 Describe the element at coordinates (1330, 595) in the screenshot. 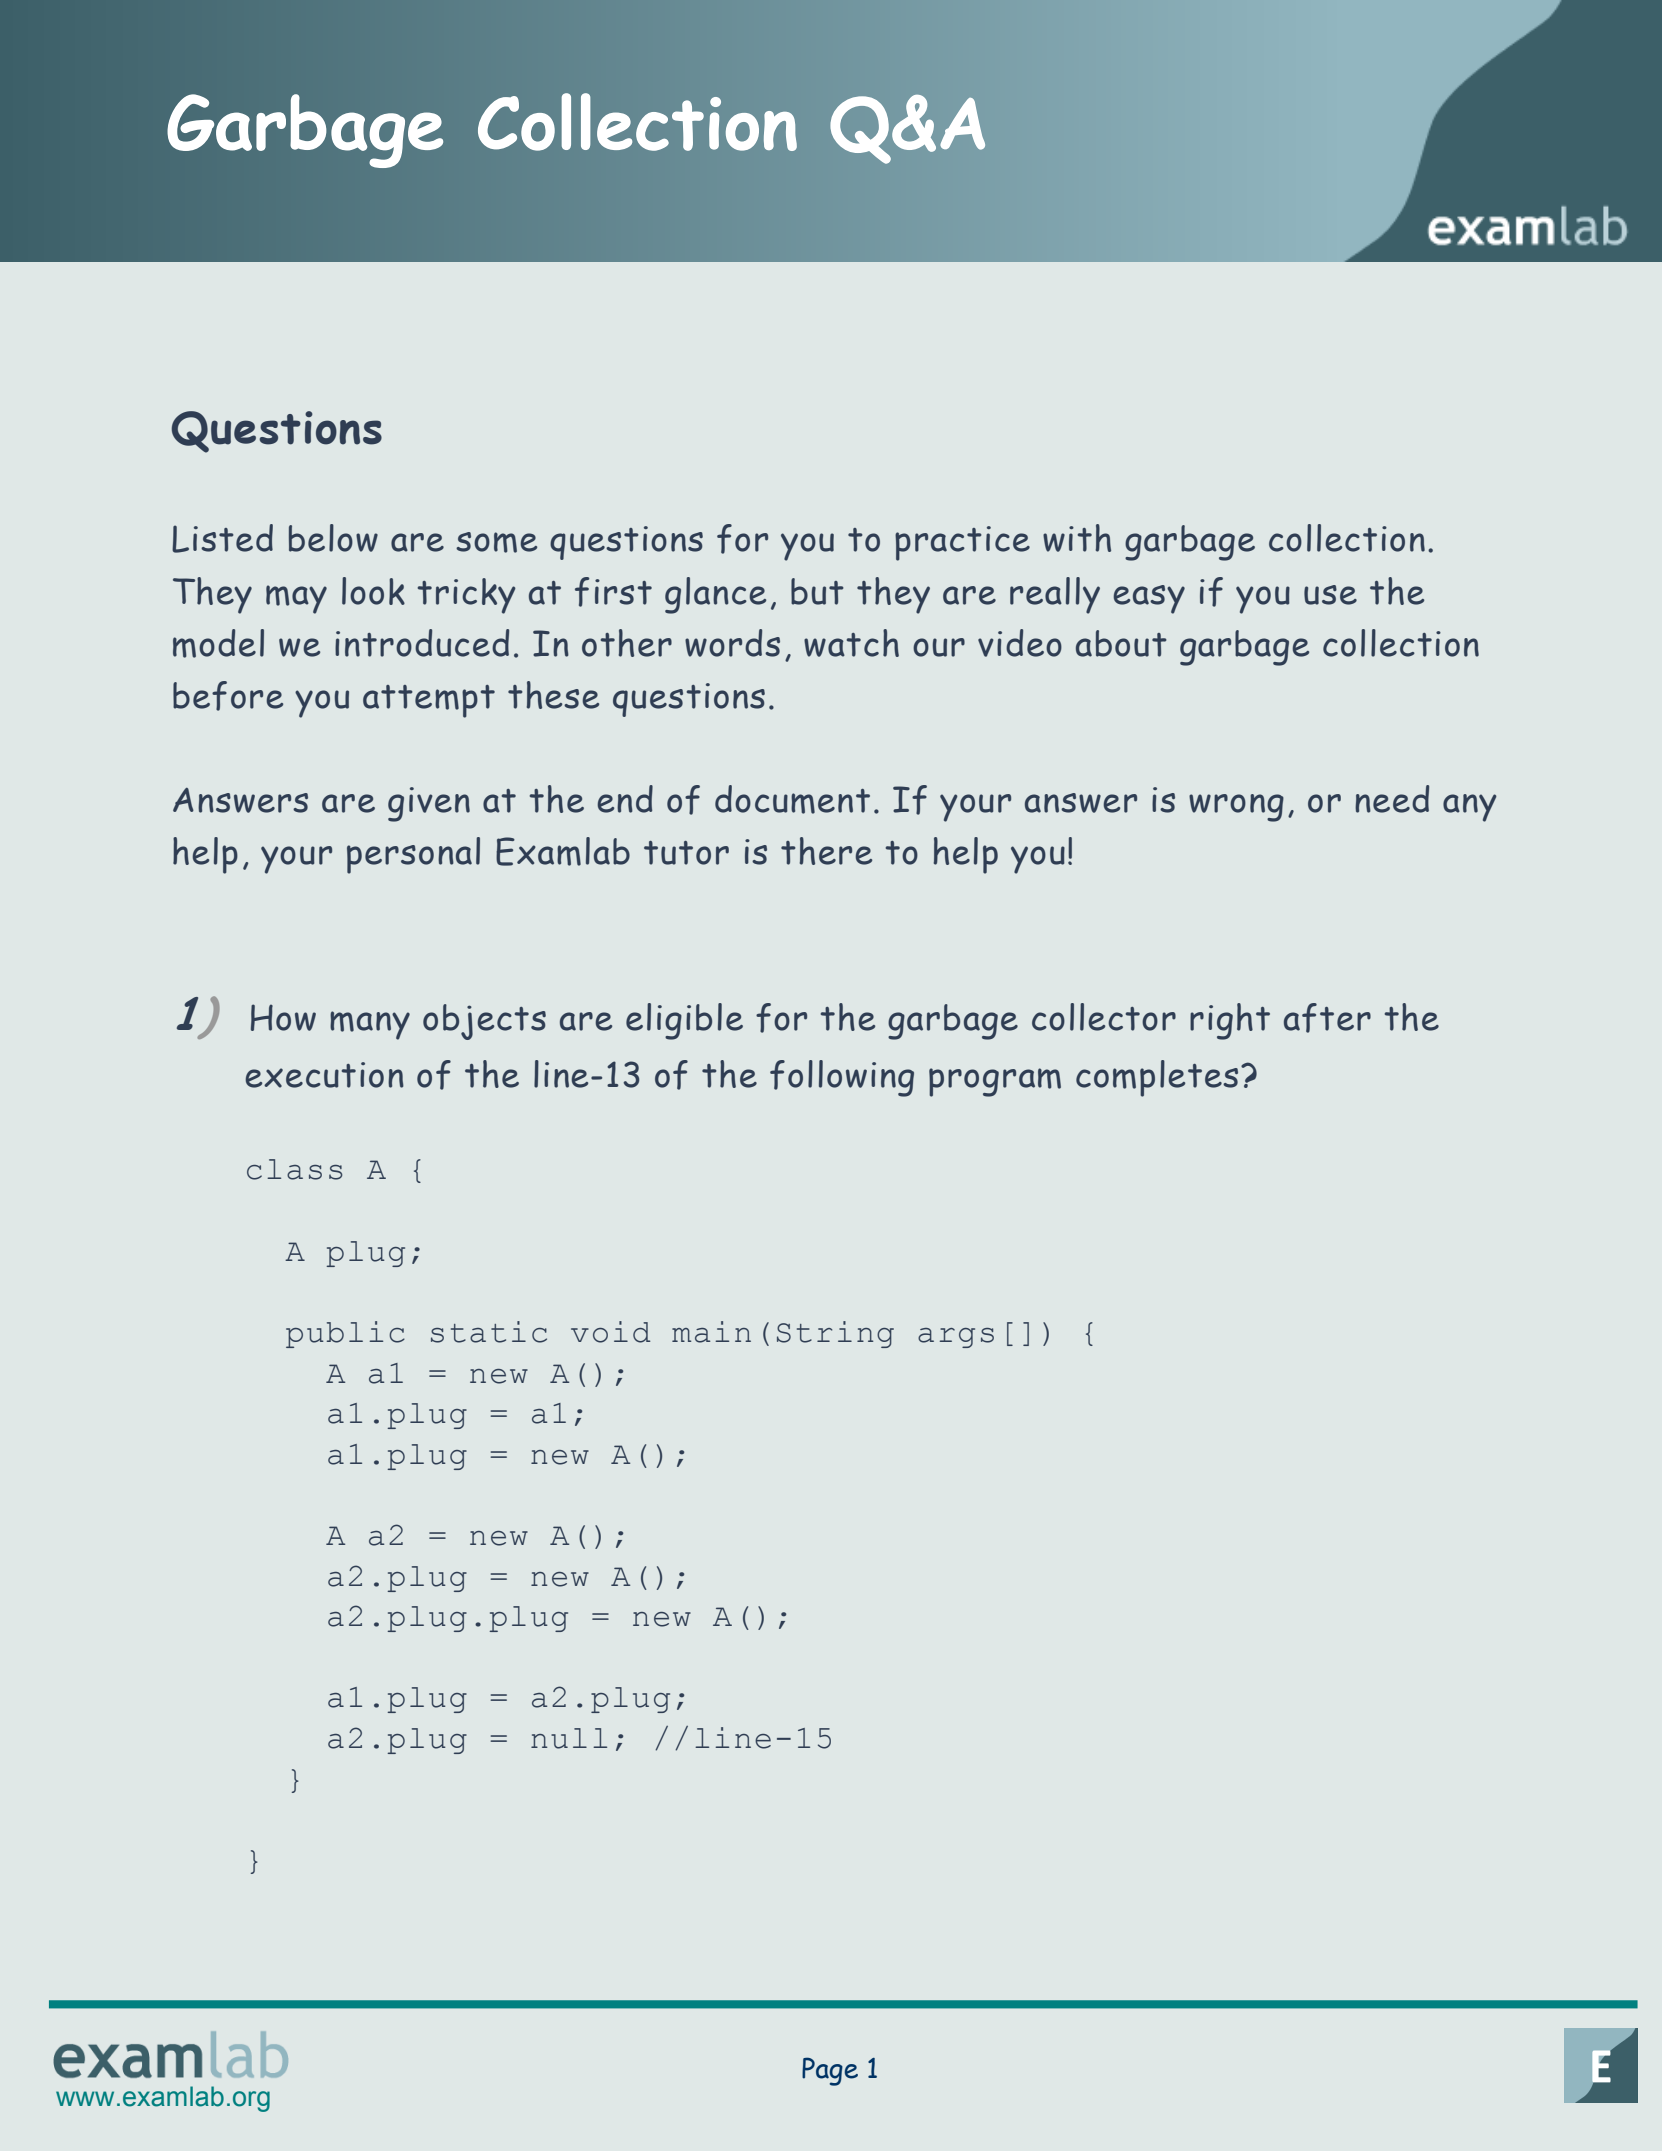

I see `use` at that location.
